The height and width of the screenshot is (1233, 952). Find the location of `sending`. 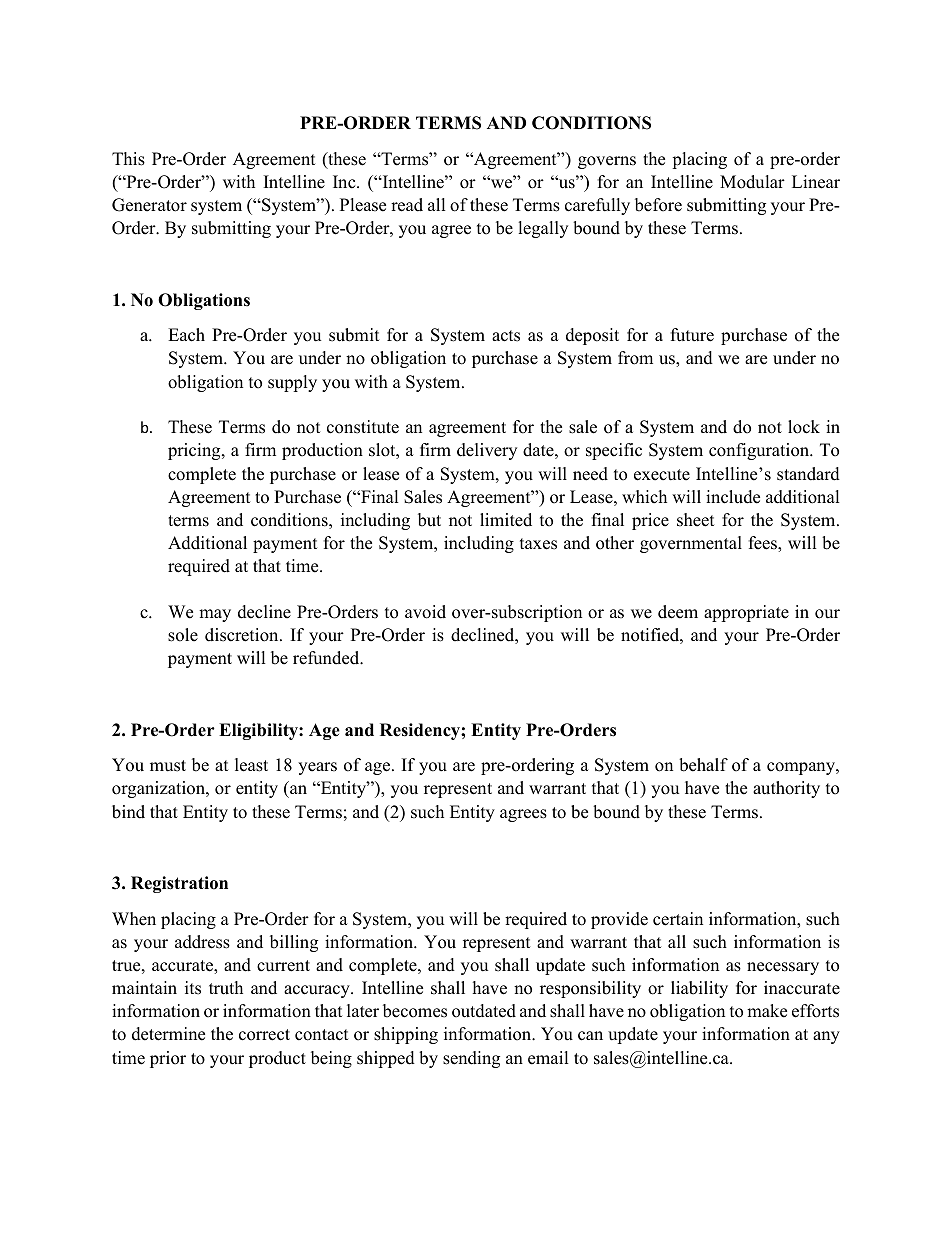

sending is located at coordinates (471, 1059).
